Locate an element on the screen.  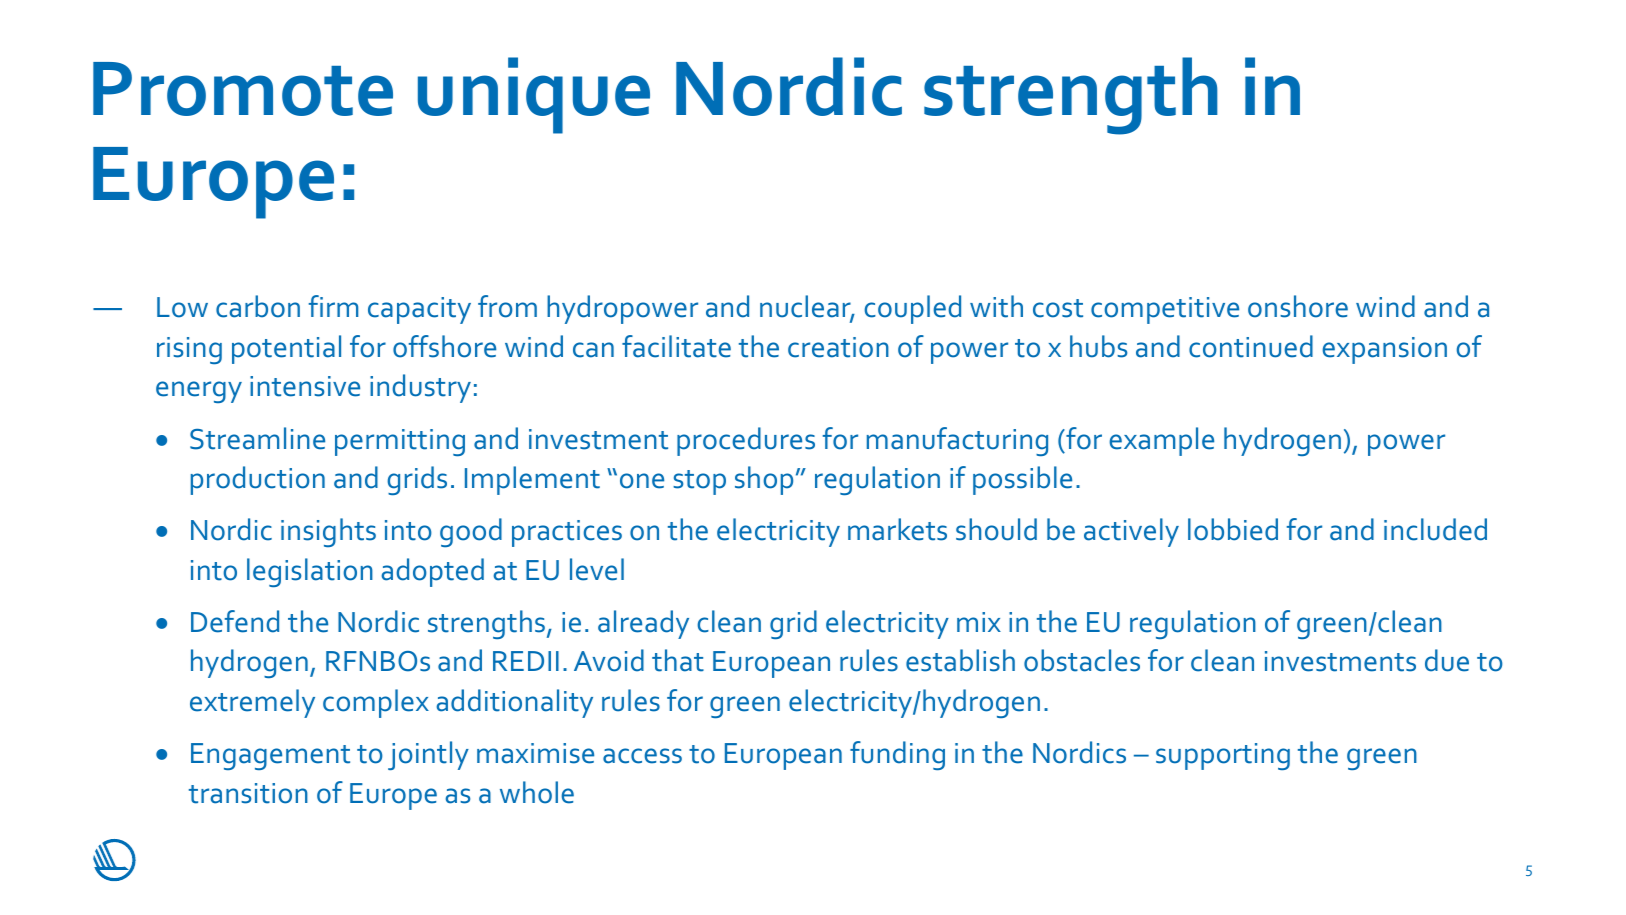
procedures is located at coordinates (746, 441).
